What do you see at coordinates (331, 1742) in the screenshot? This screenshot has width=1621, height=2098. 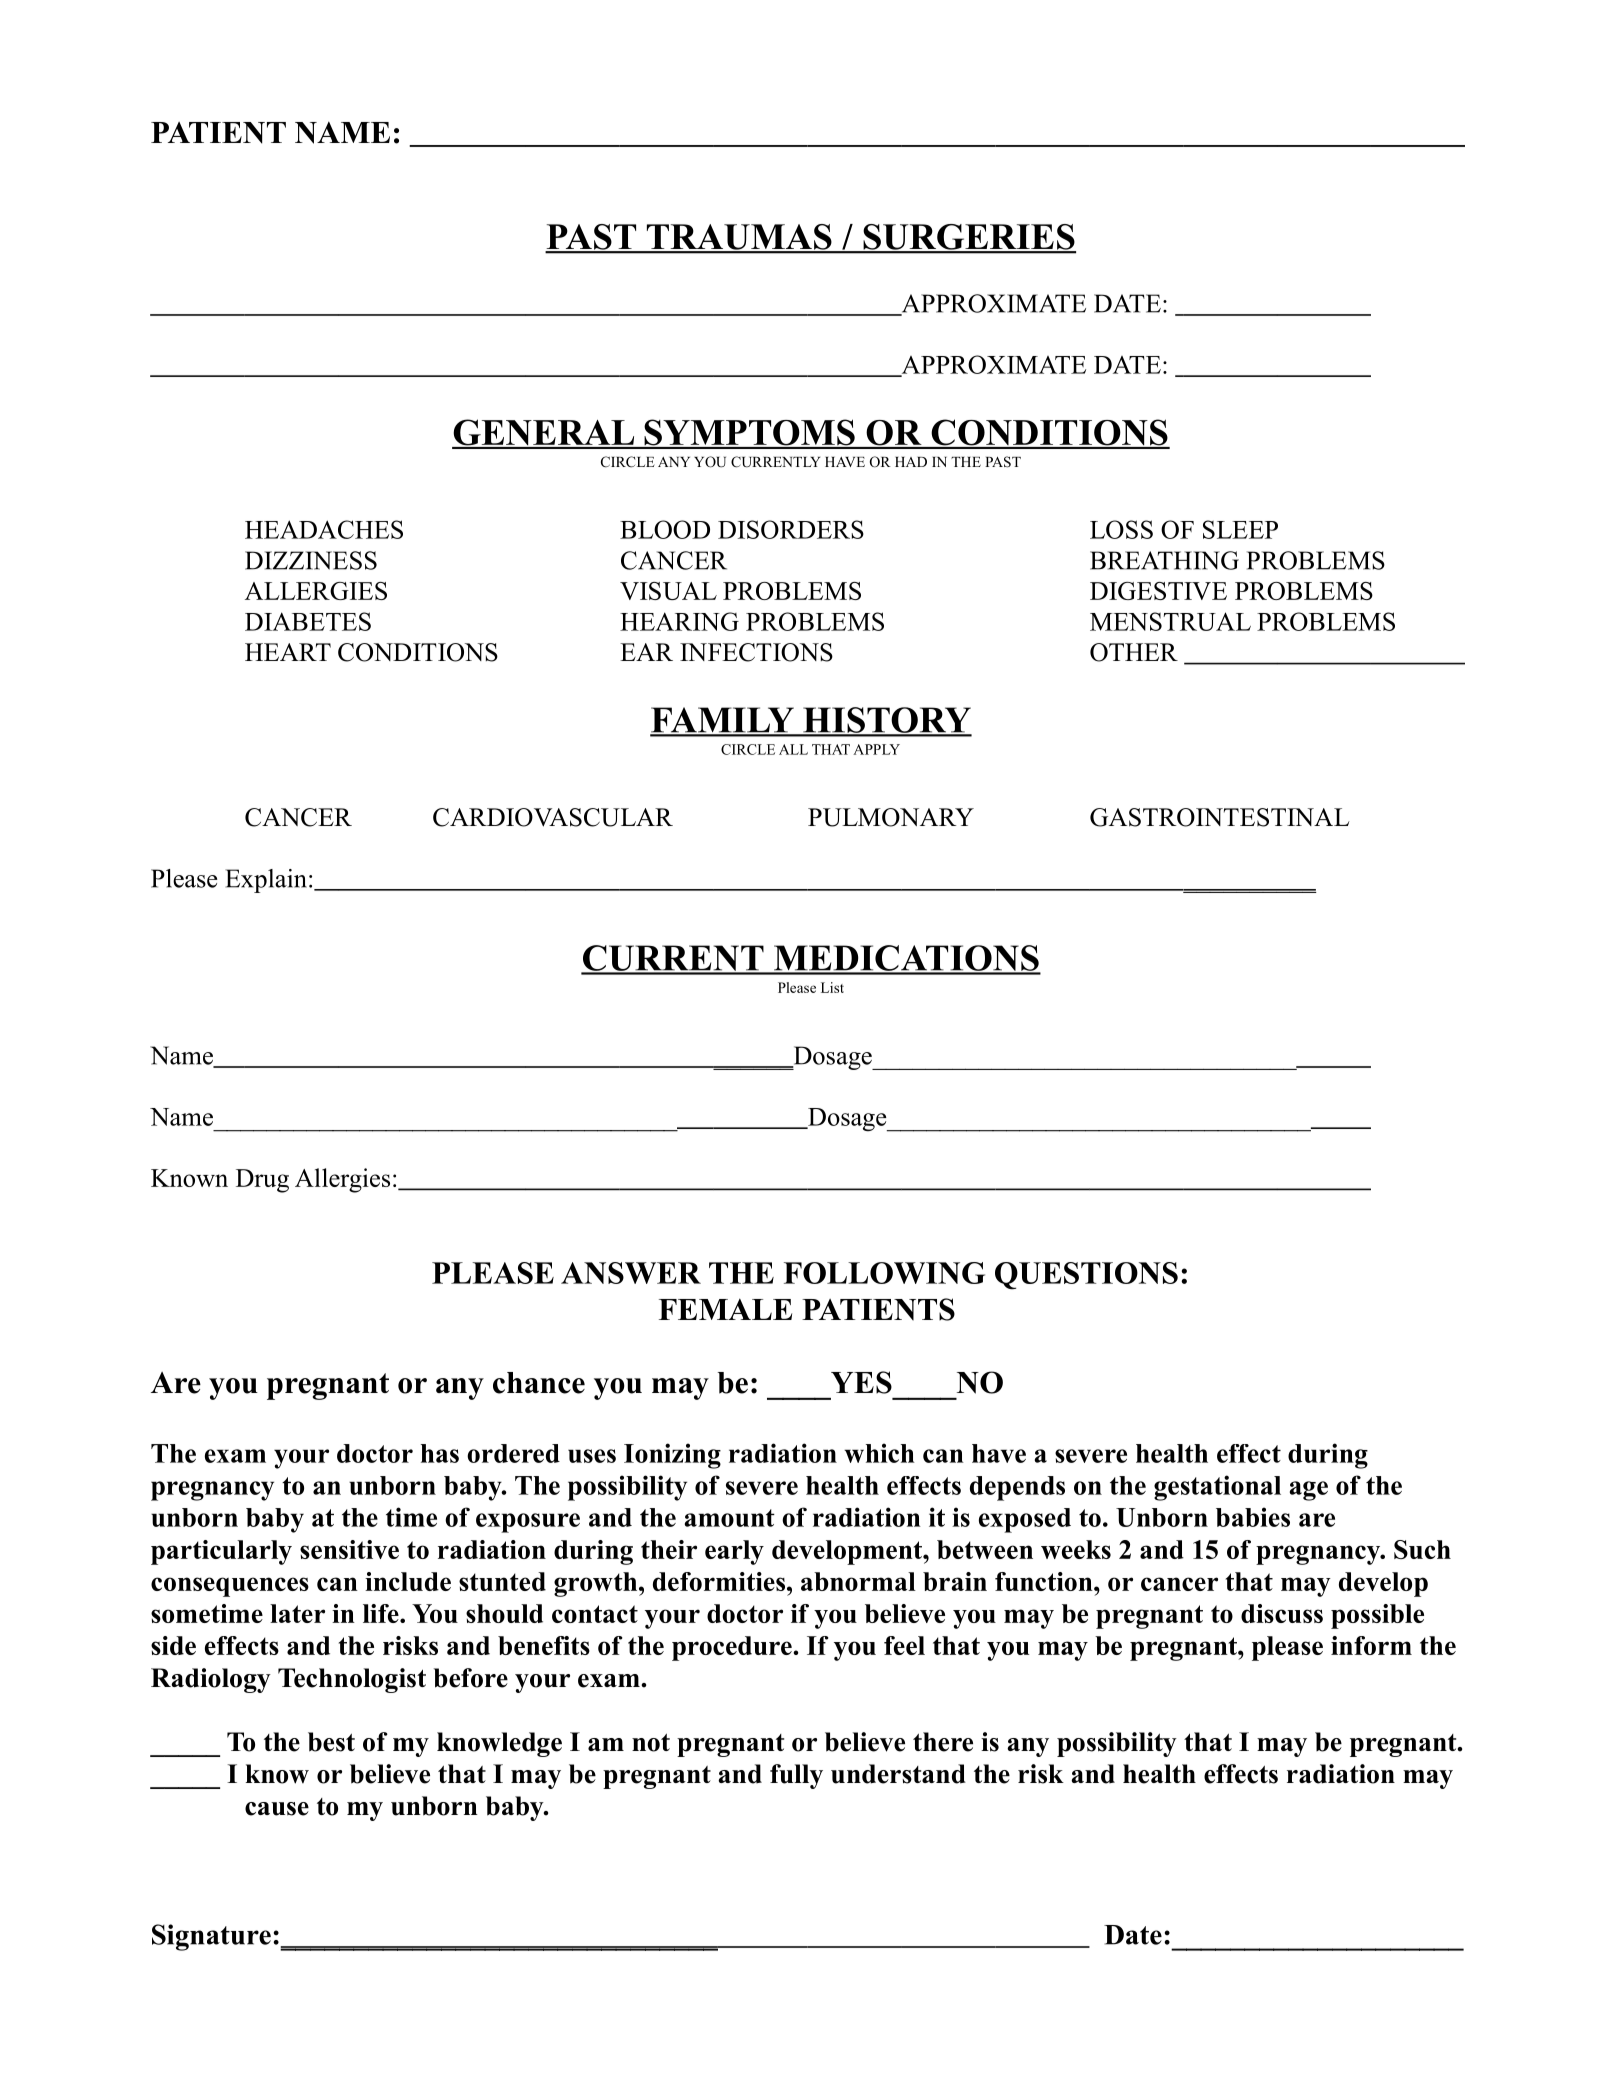 I see `best` at bounding box center [331, 1742].
